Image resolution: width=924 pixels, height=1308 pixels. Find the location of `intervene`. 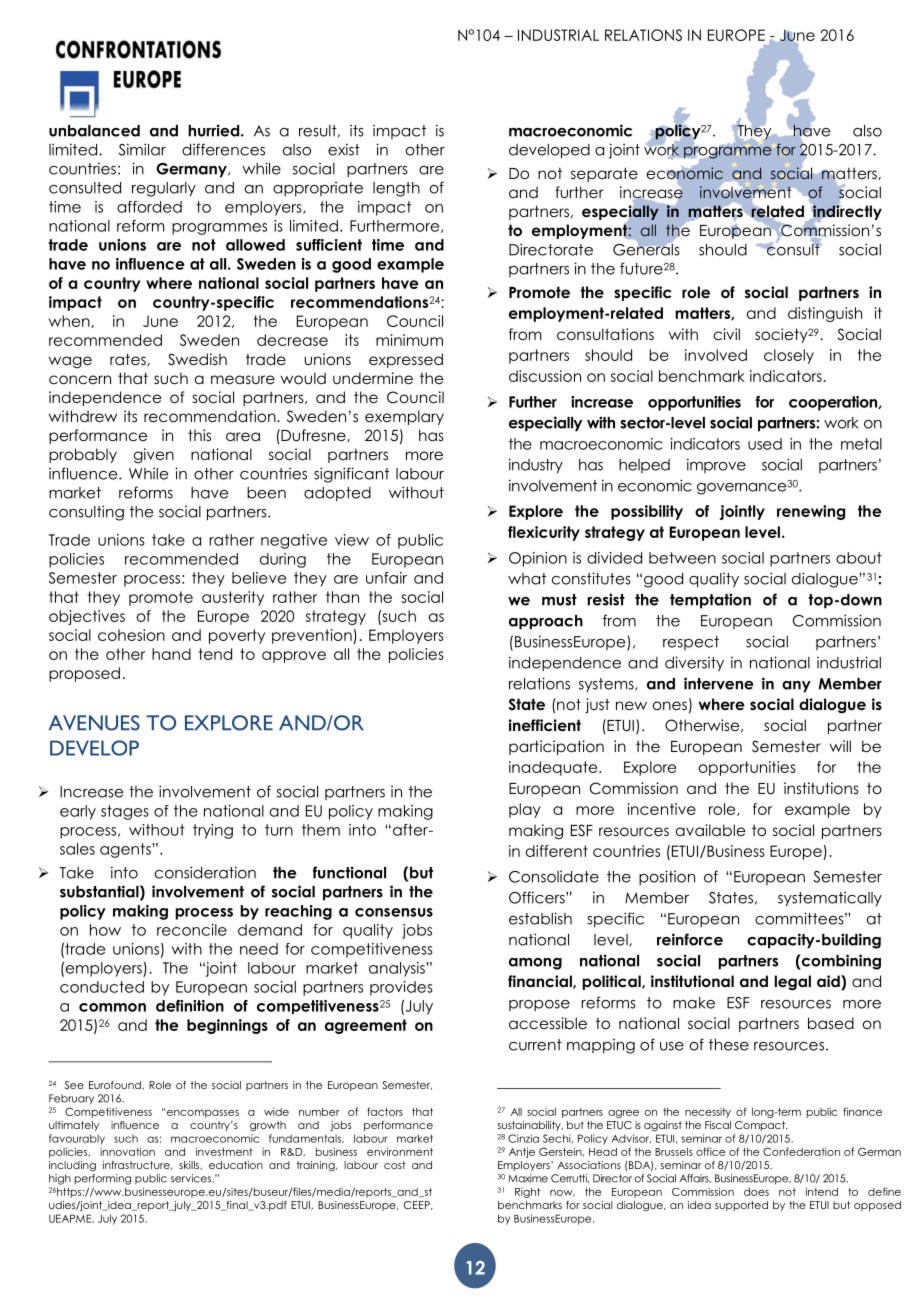

intervene is located at coordinates (718, 683).
